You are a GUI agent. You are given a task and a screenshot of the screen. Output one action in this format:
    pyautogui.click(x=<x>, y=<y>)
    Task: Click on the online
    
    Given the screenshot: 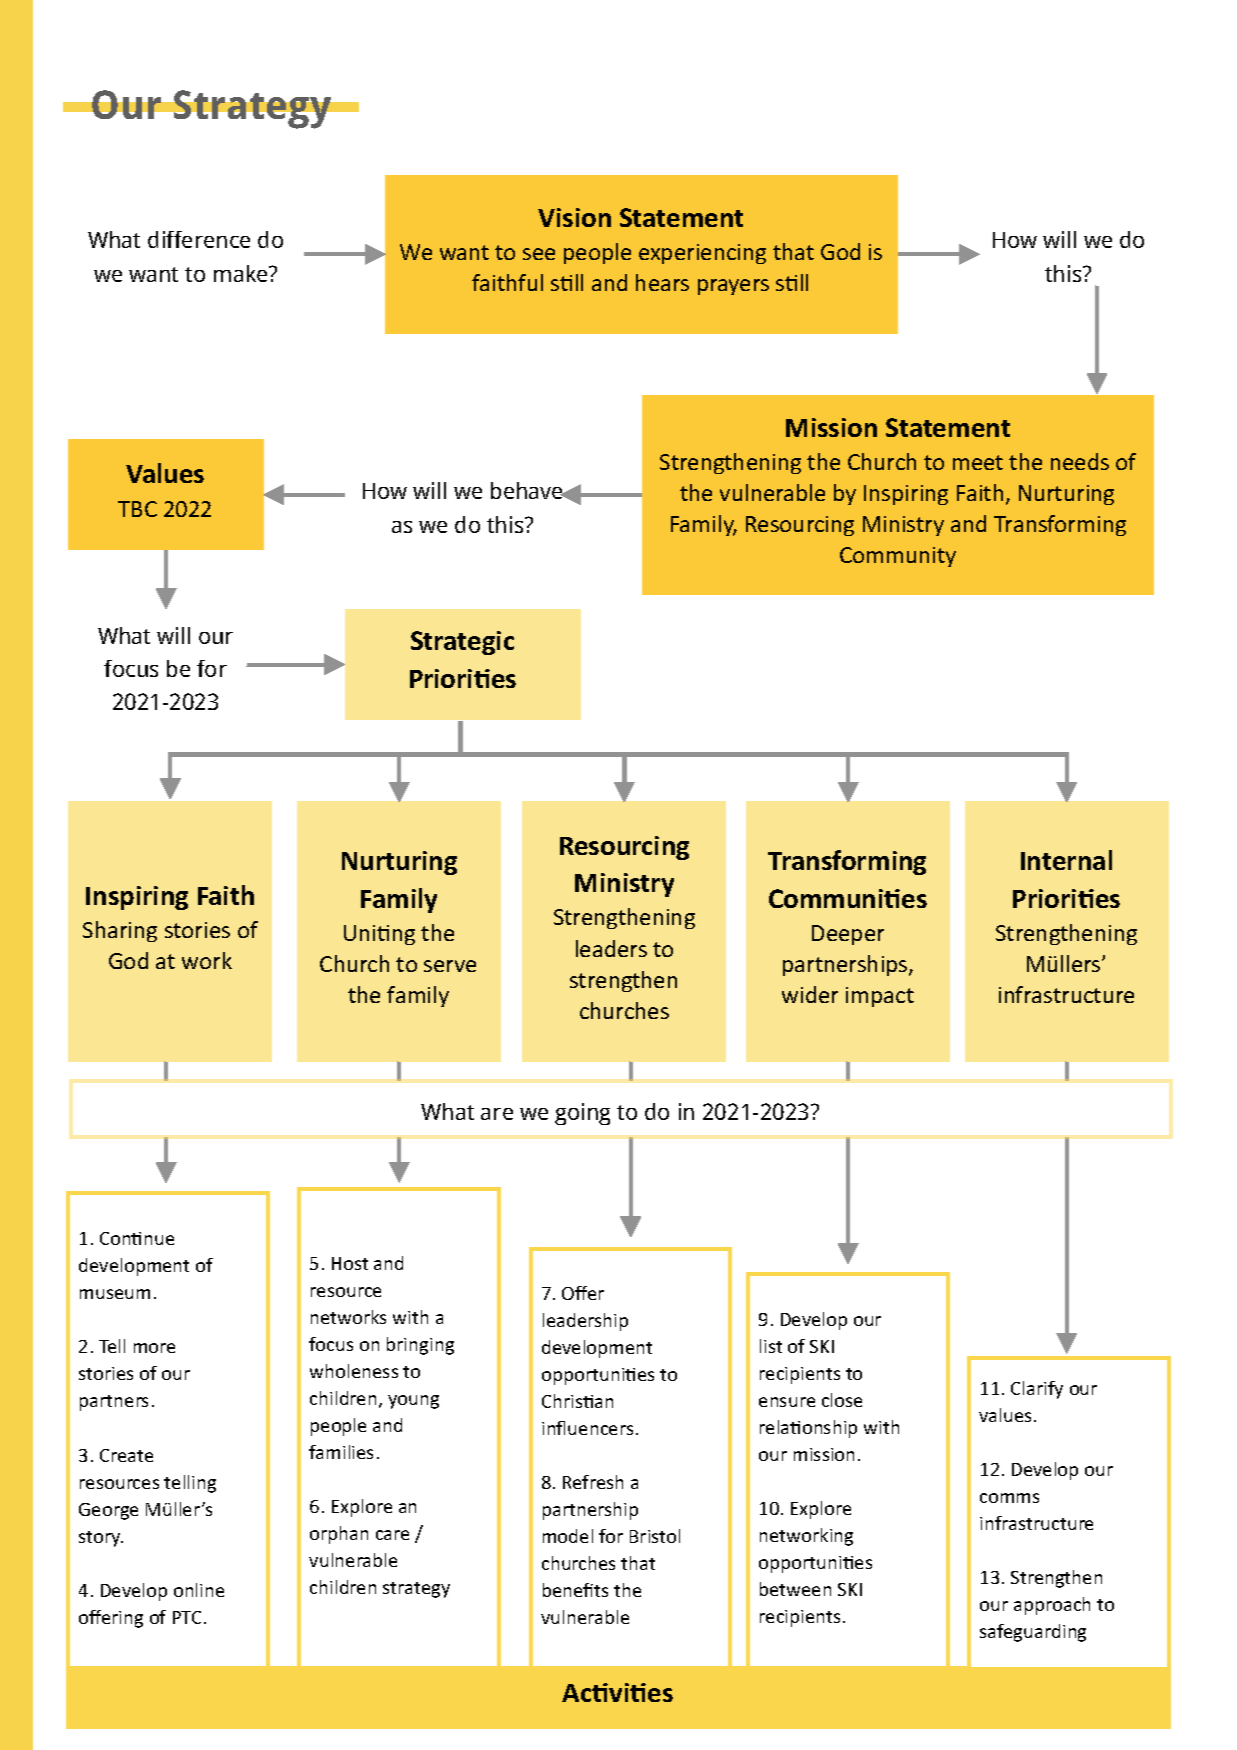 What is the action you would take?
    pyautogui.click(x=199, y=1590)
